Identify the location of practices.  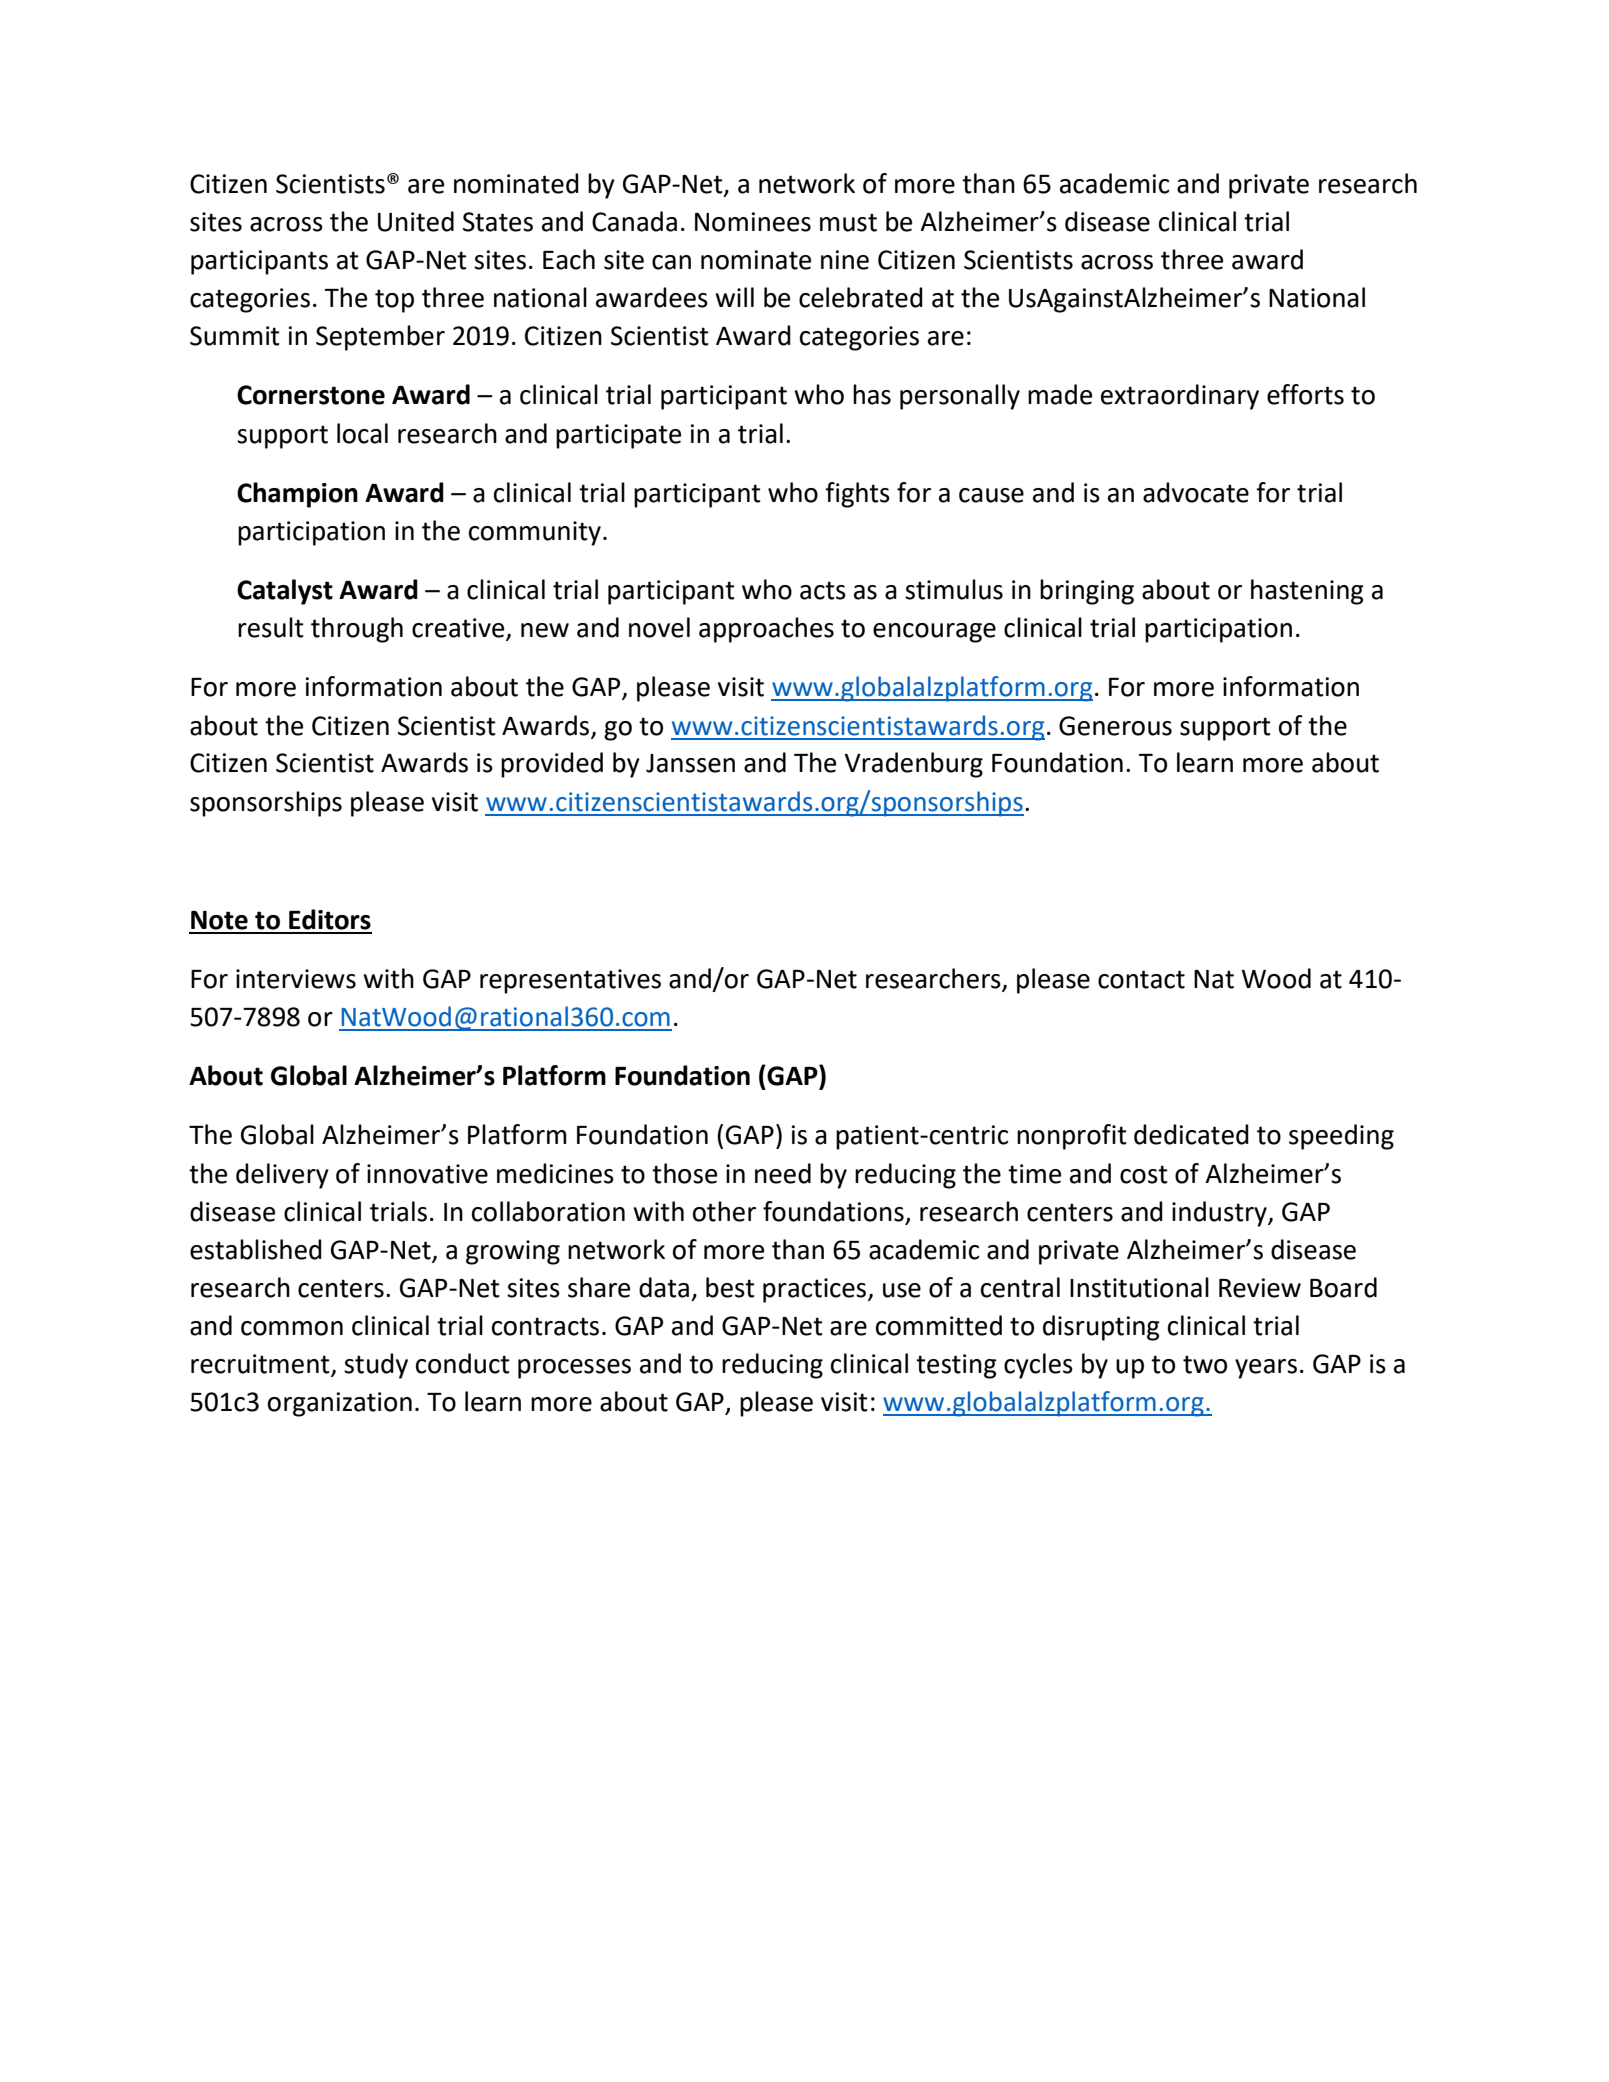
(816, 1290).
